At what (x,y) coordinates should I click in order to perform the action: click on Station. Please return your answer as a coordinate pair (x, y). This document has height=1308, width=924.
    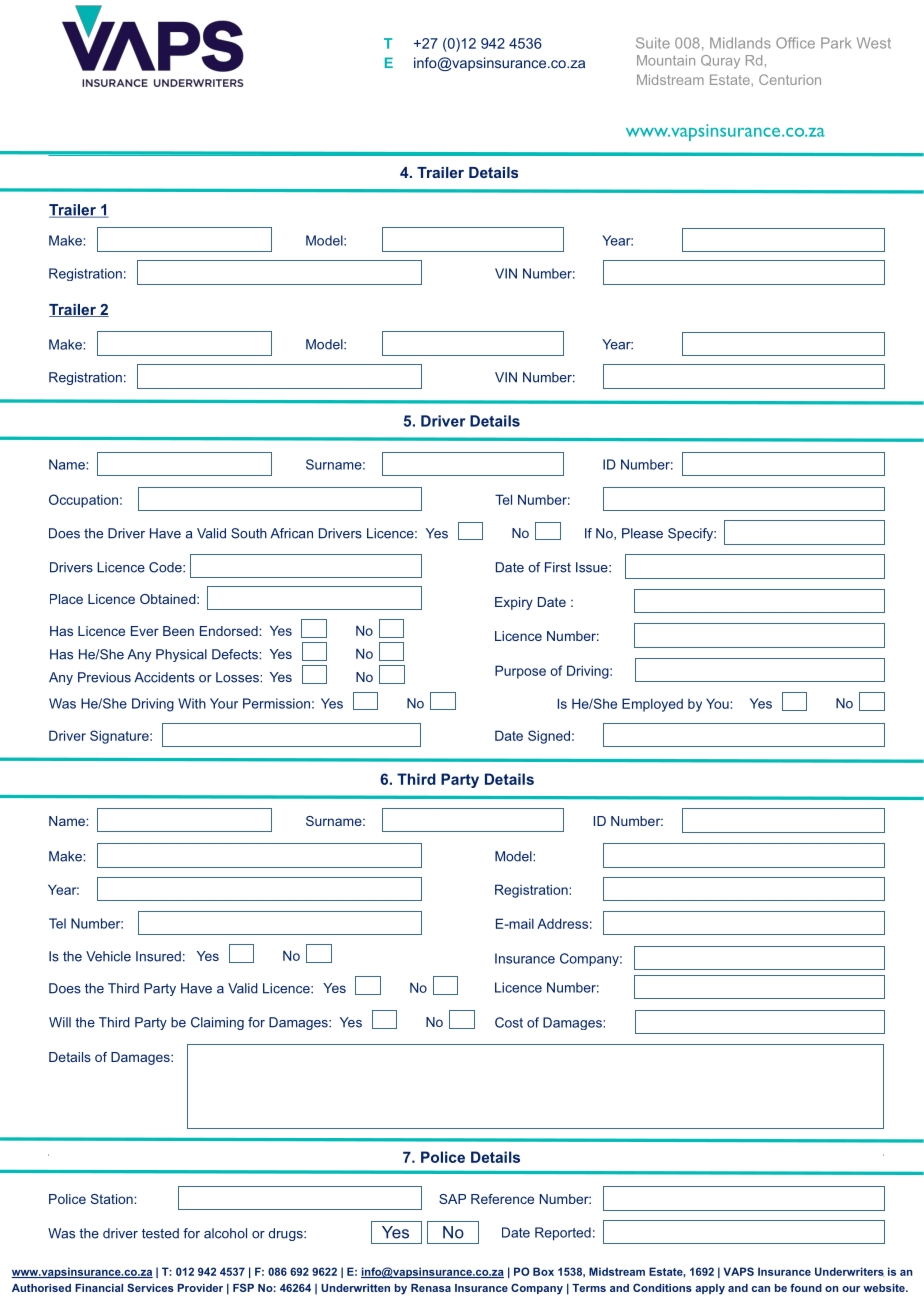
    Looking at the image, I should click on (113, 1199).
